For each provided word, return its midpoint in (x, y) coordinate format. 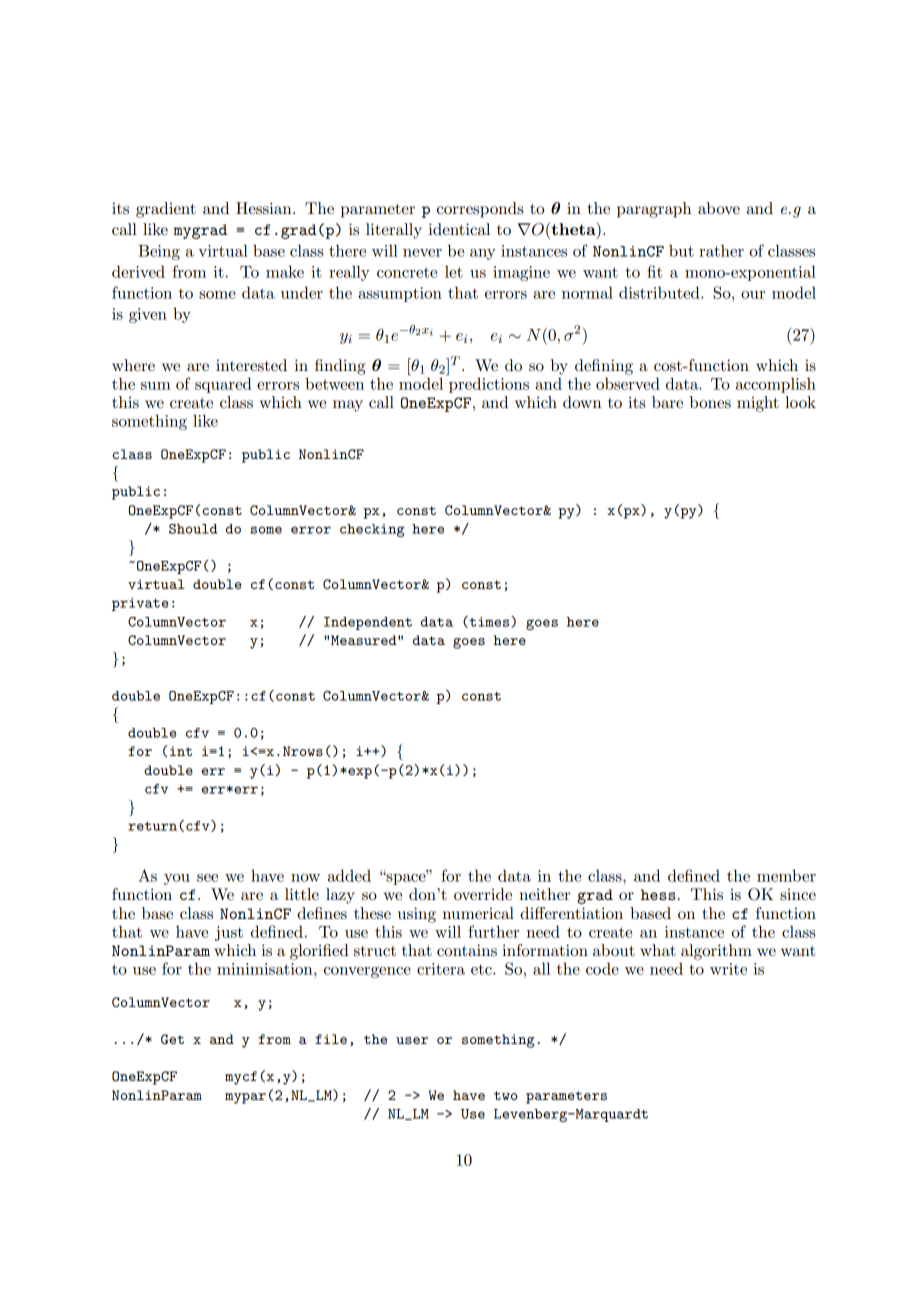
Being (159, 252)
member (786, 875)
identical (459, 229)
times (489, 622)
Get (172, 1039)
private (140, 604)
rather (721, 250)
